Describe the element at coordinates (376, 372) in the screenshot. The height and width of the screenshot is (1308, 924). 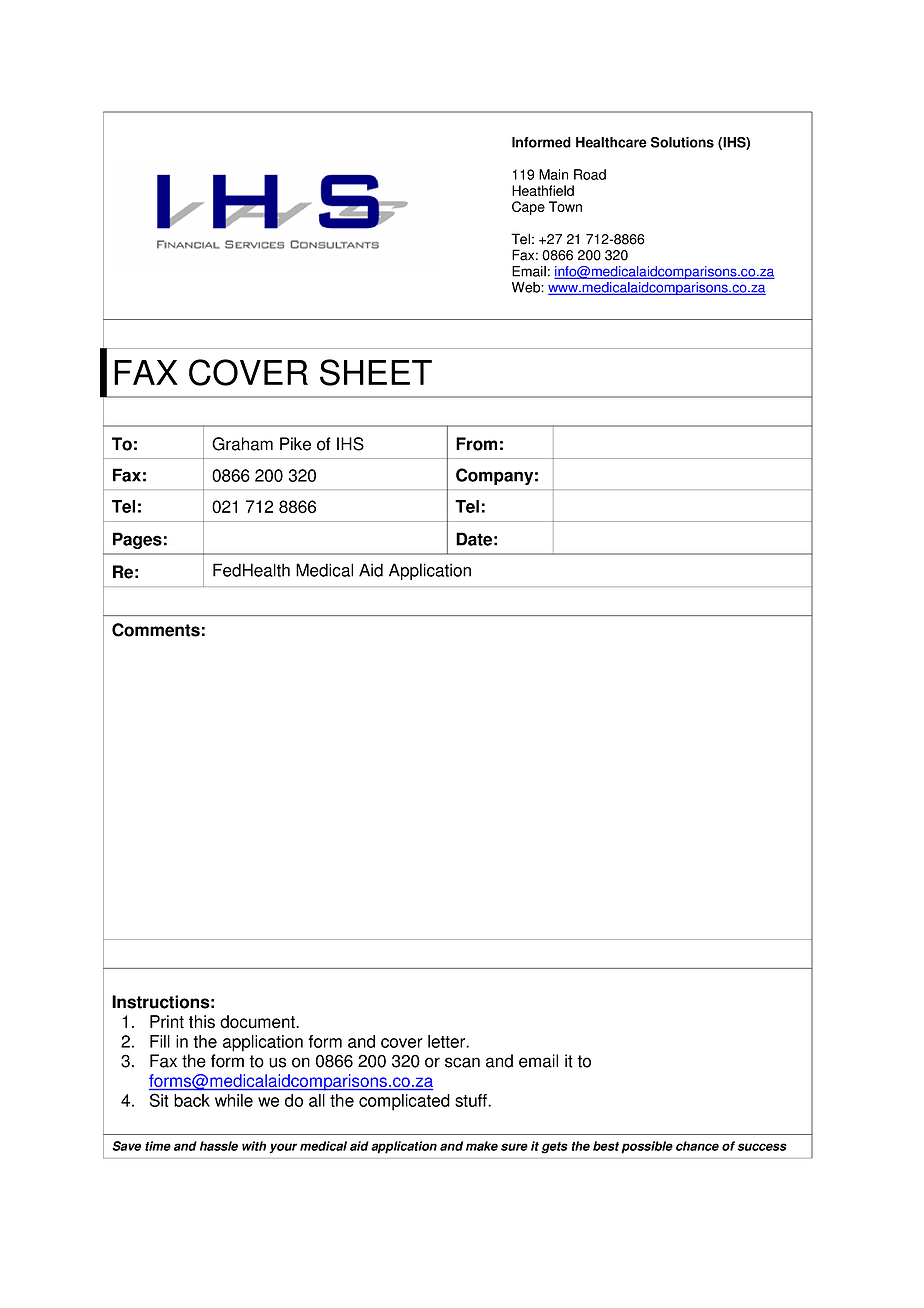
I see `SHEET` at that location.
